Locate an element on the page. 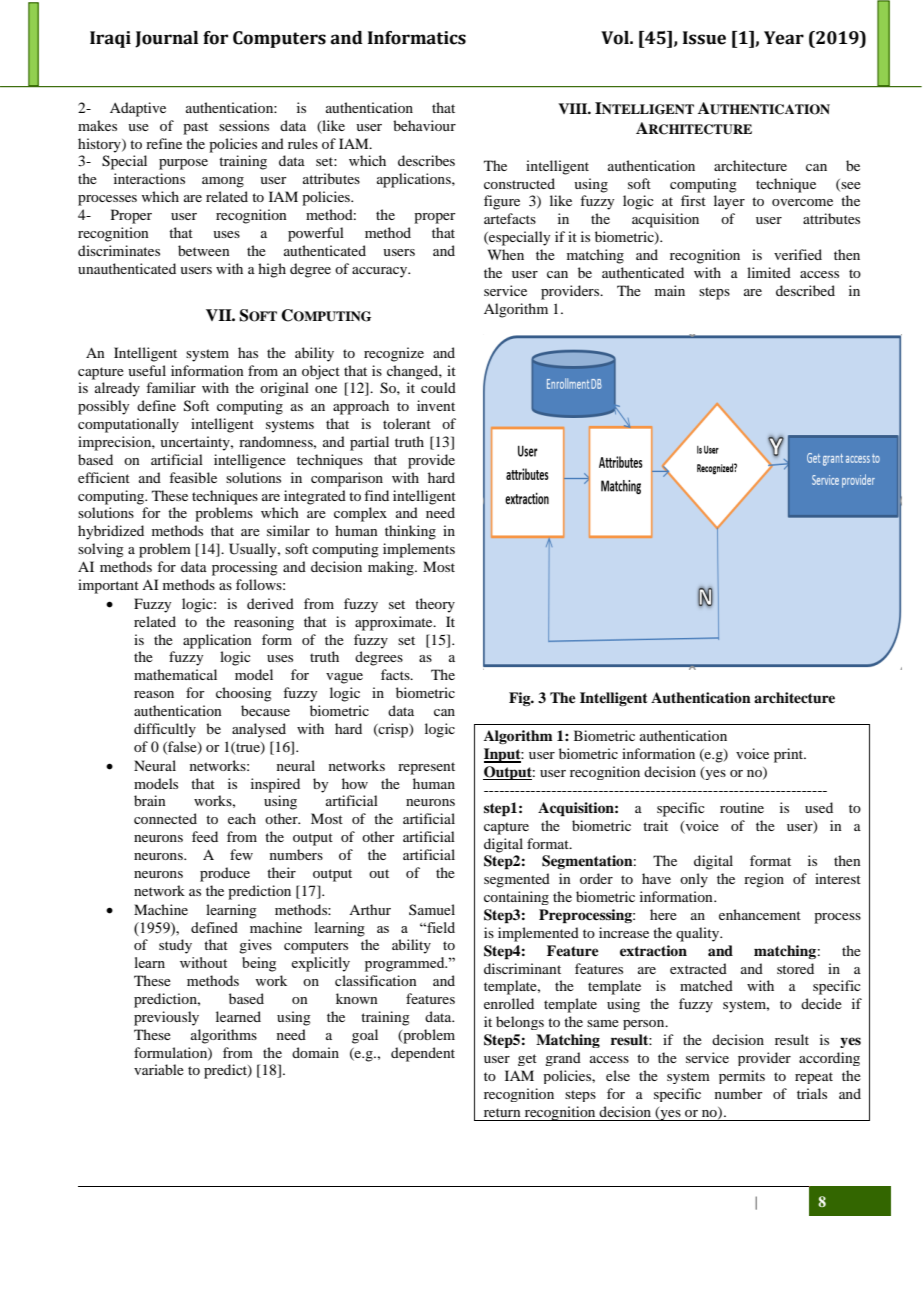 This document has width=924, height=1307. familiar is located at coordinates (171, 387).
